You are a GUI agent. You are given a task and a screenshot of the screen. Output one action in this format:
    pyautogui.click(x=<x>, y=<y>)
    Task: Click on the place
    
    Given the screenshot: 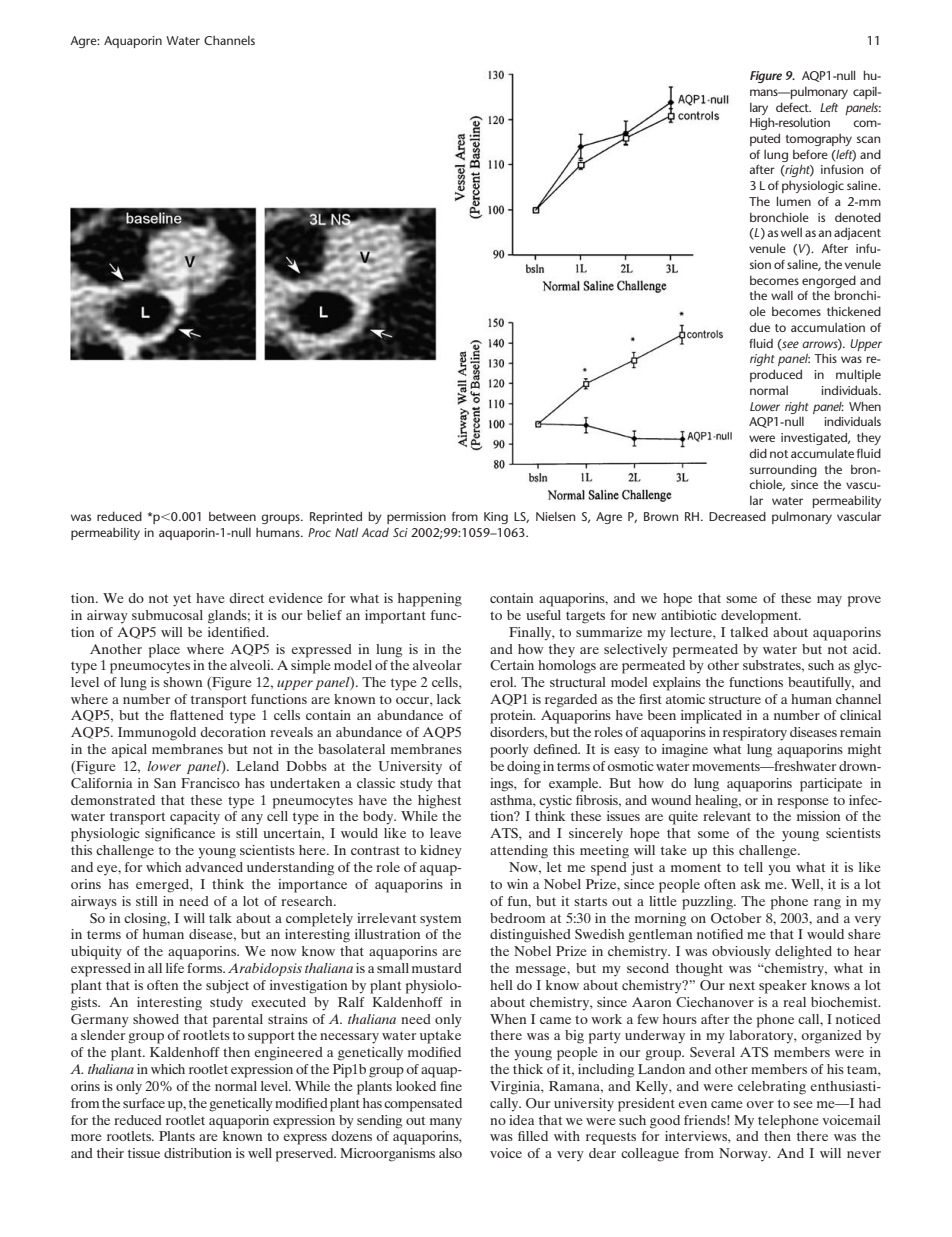 What is the action you would take?
    pyautogui.click(x=164, y=651)
